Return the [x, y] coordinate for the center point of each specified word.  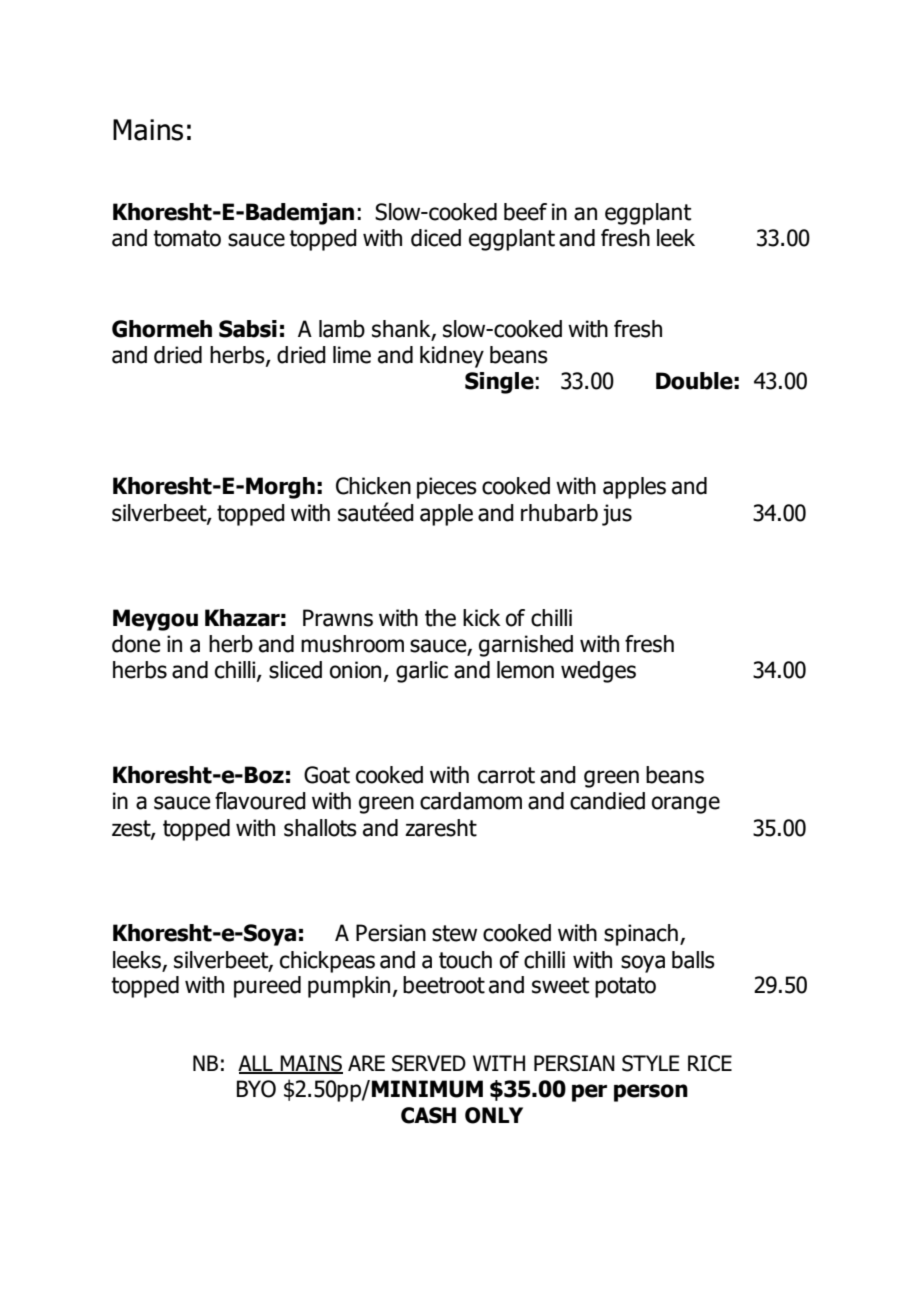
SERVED [429, 1063]
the [440, 618]
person [651, 1093]
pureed [267, 987]
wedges [598, 672]
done [136, 644]
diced [436, 238]
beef [525, 212]
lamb [342, 329]
